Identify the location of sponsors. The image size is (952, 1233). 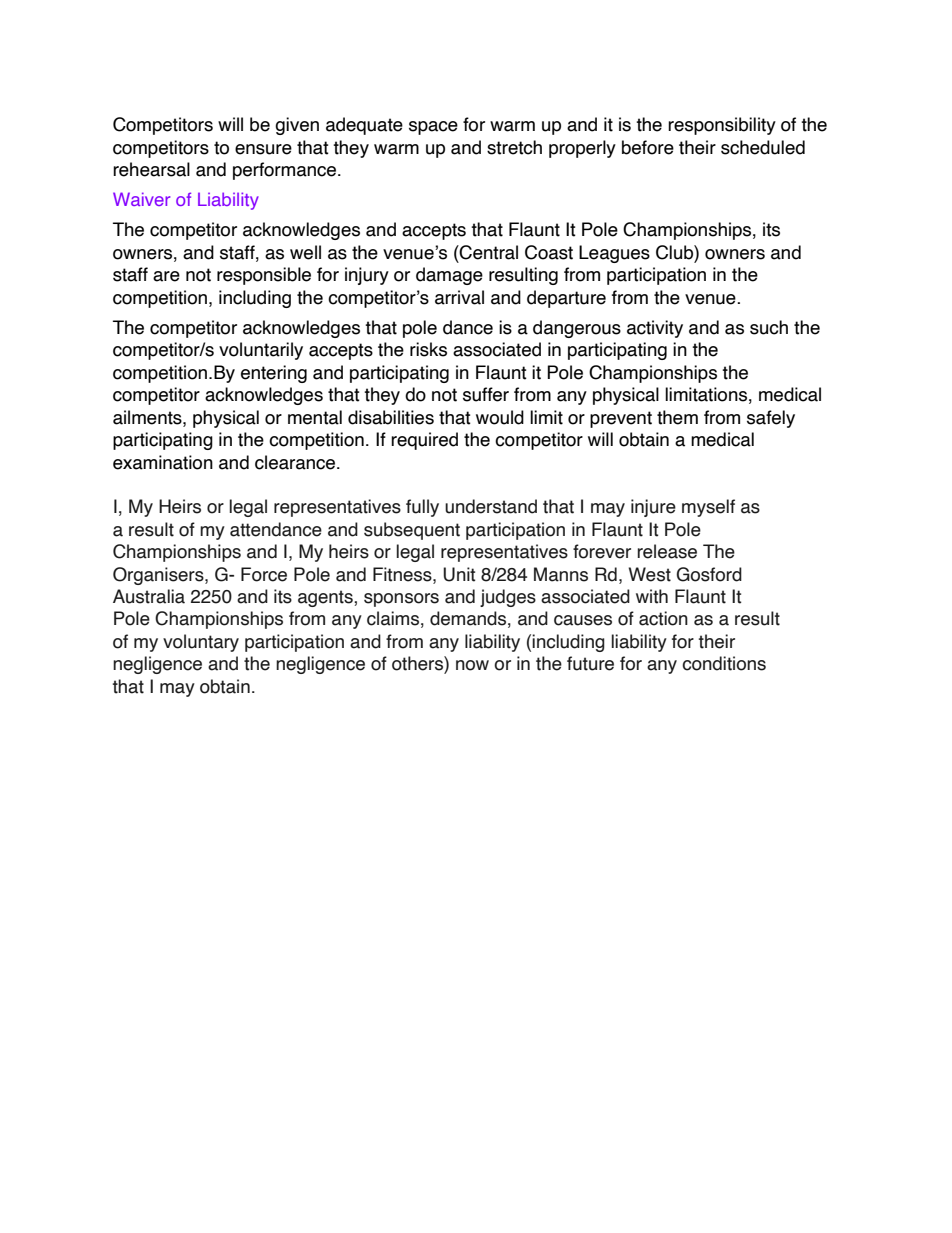
(401, 600).
